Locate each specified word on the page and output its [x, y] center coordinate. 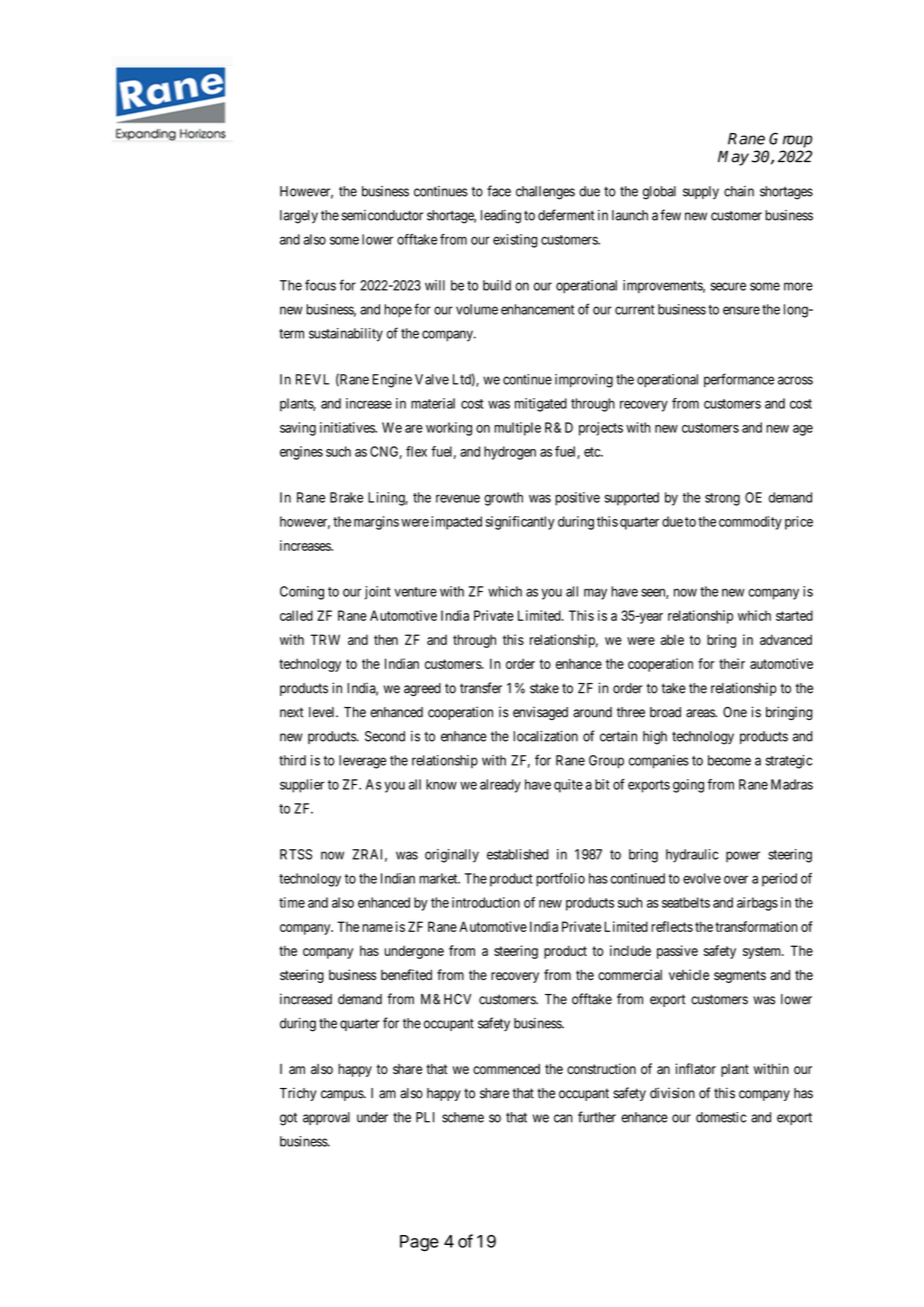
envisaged [540, 713]
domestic [721, 1117]
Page [419, 1243]
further [597, 1117]
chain [739, 191]
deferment [566, 215]
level [323, 712]
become [729, 760]
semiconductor [382, 215]
